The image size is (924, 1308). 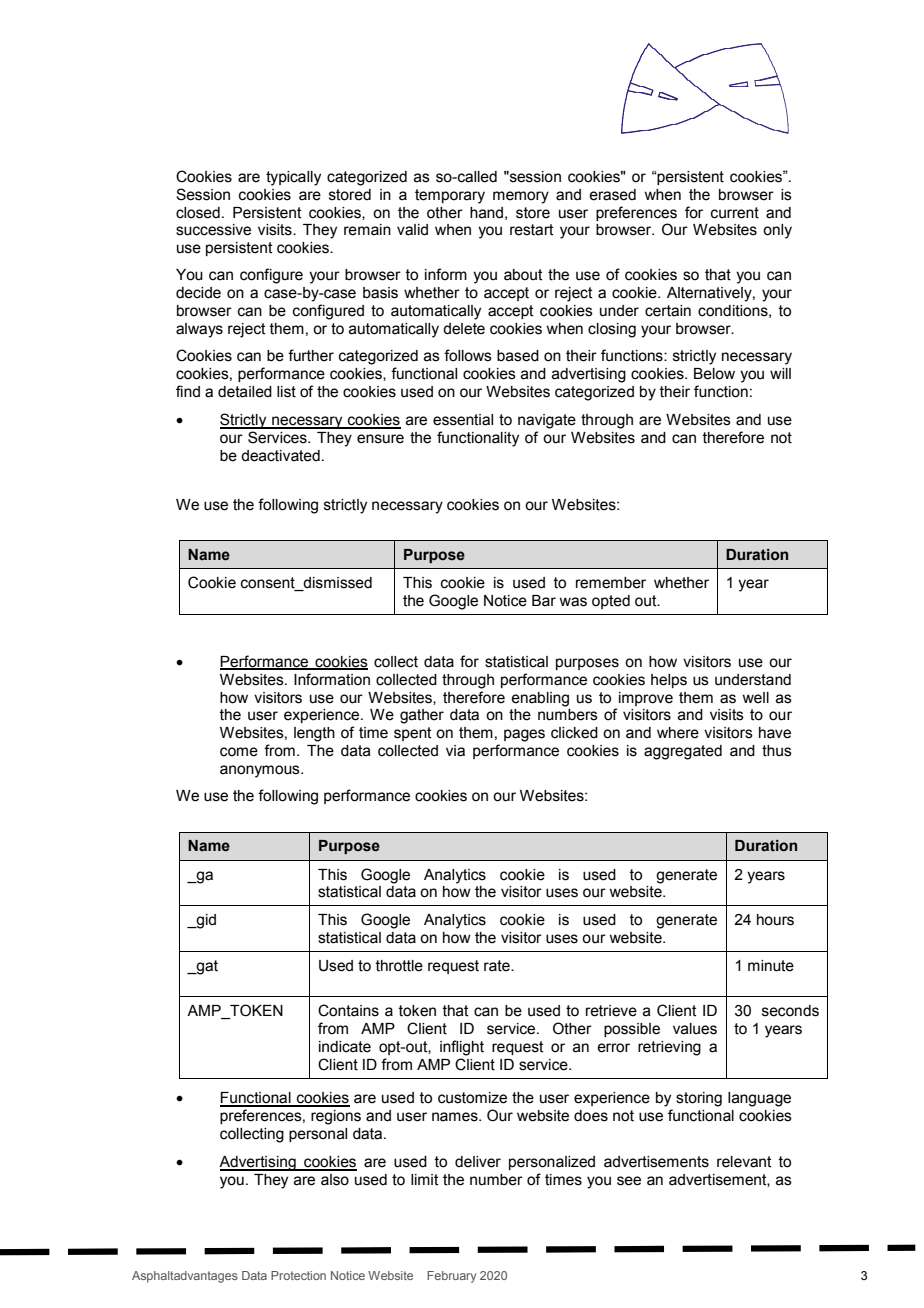 I want to click on memory, so click(x=521, y=197).
